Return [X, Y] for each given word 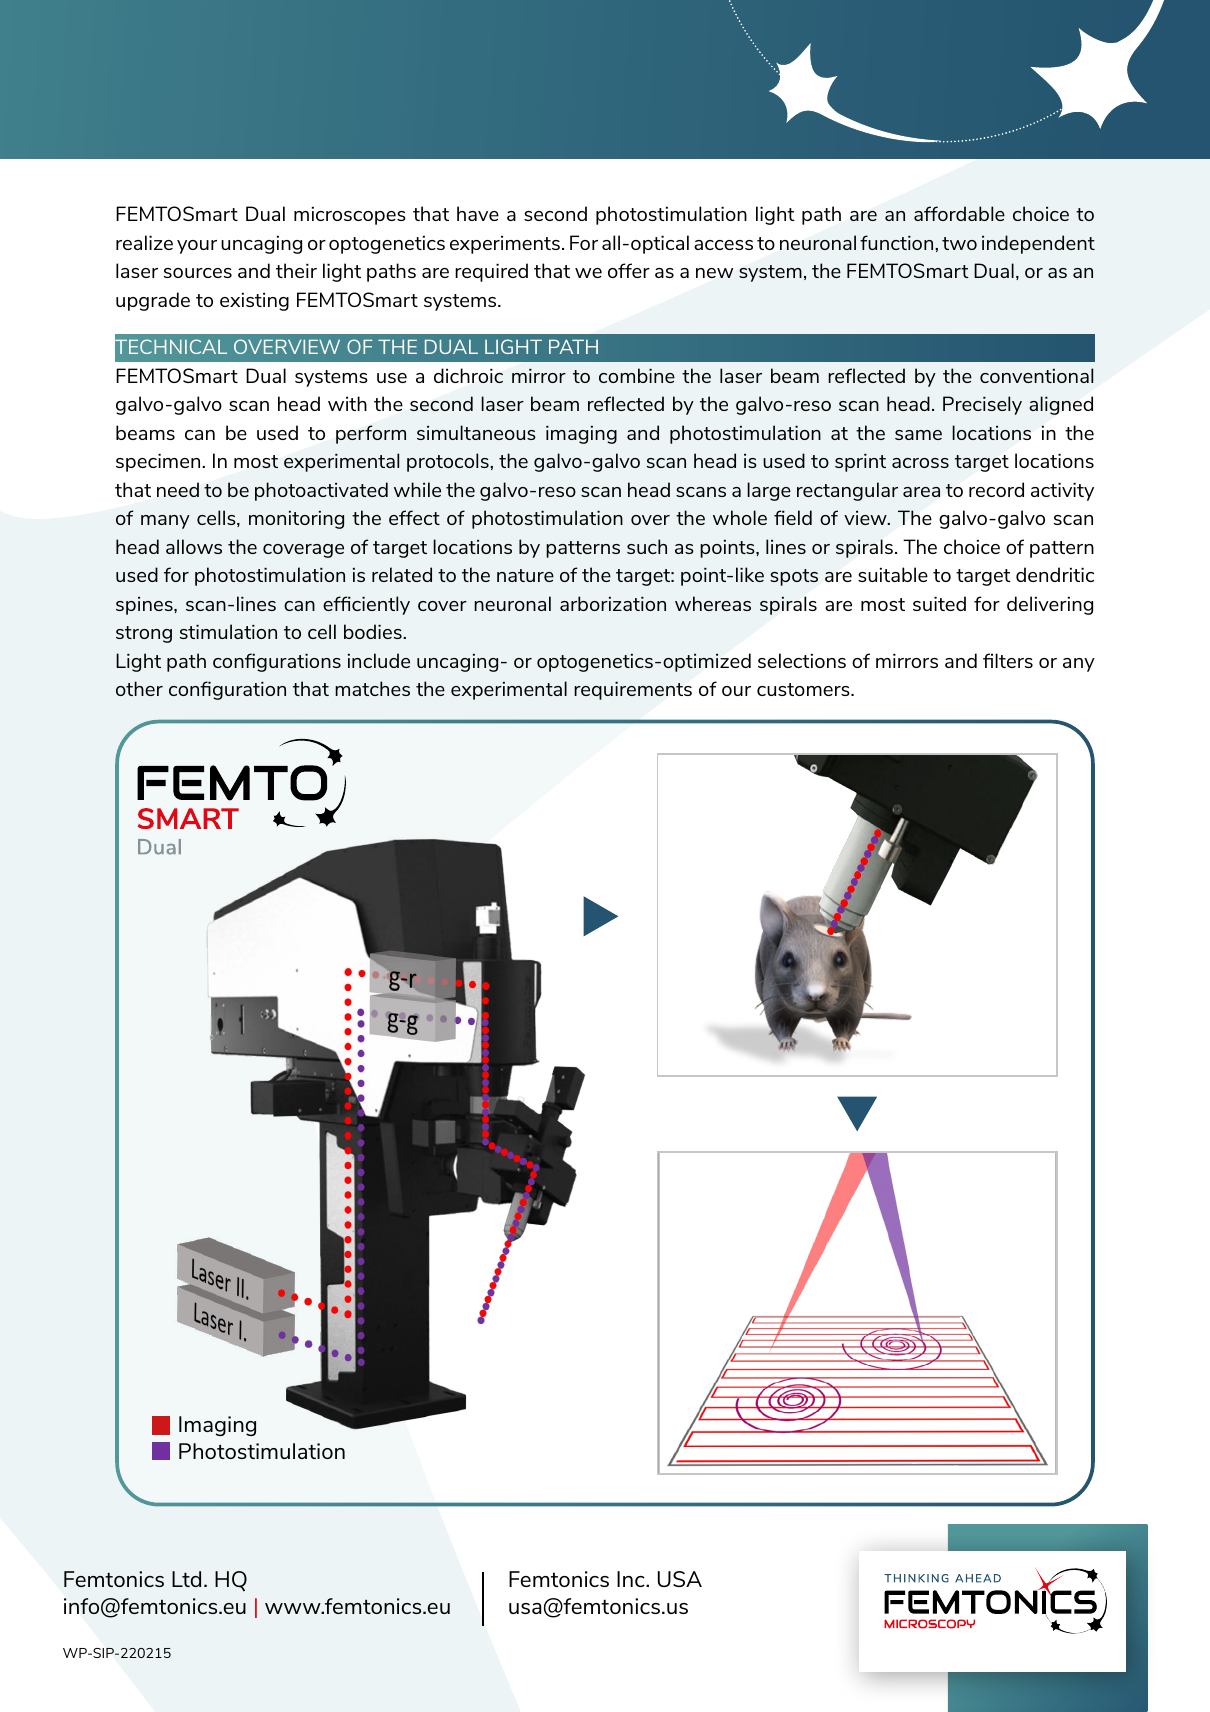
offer [629, 270]
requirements [633, 691]
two [959, 243]
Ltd [186, 1579]
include [379, 660]
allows [194, 546]
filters [1008, 660]
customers [804, 689]
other [139, 688]
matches [372, 688]
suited [939, 603]
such [647, 546]
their [296, 270]
